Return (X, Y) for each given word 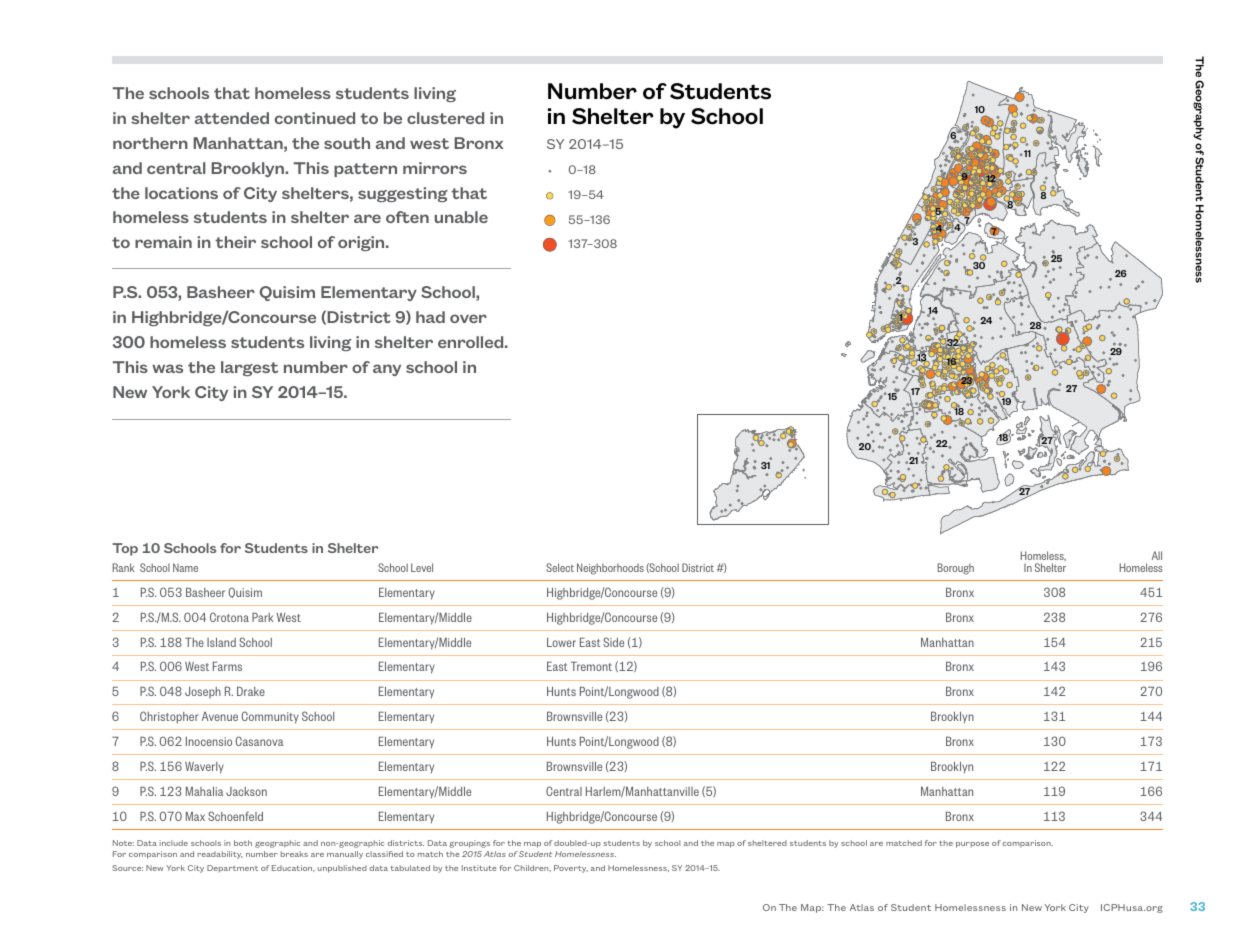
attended (232, 118)
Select (560, 567)
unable (461, 217)
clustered (445, 118)
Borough (956, 569)
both (243, 843)
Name (185, 567)
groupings (469, 844)
